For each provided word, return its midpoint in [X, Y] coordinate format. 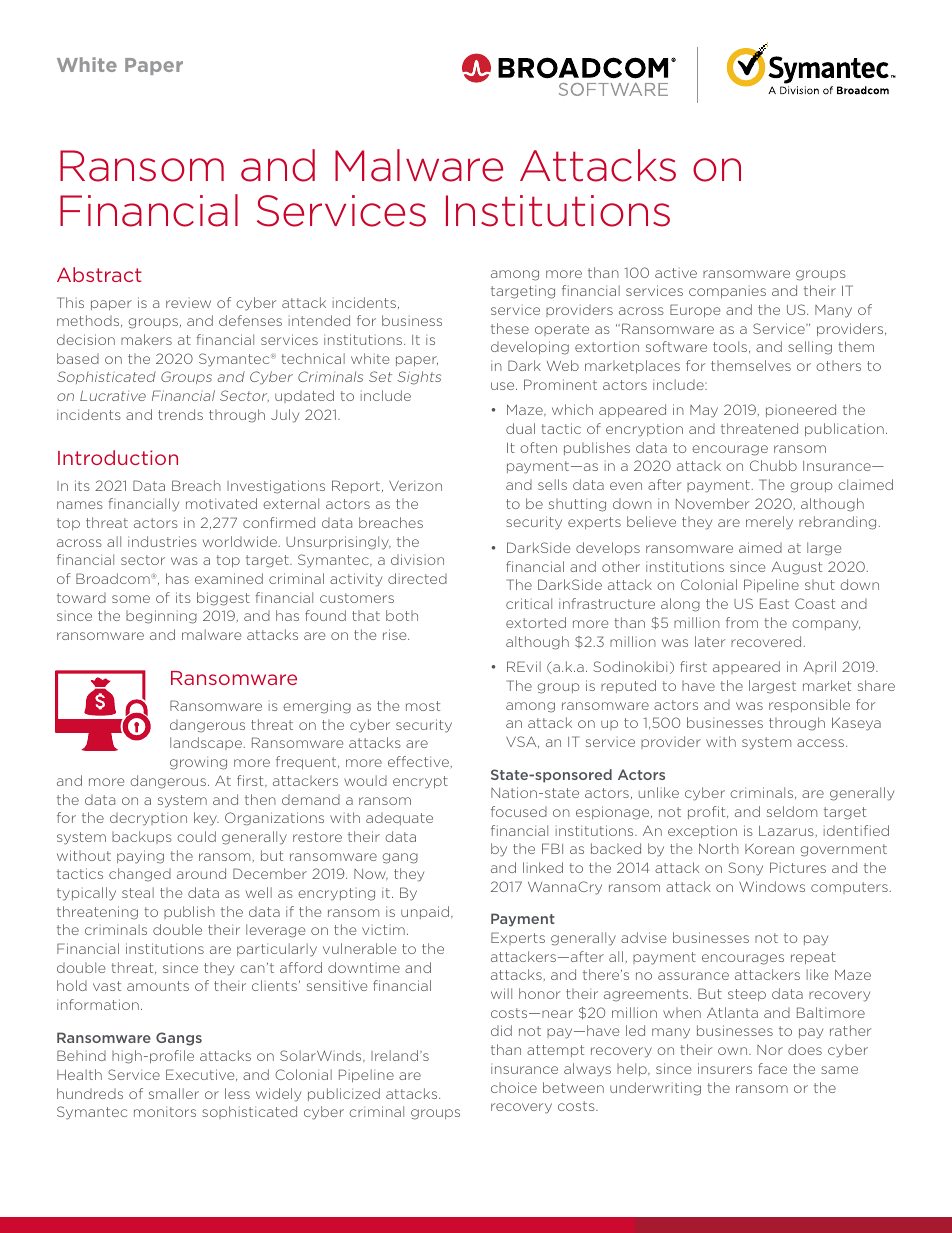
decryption [148, 819]
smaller [174, 1093]
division [417, 559]
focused [519, 811]
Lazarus [786, 831]
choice [514, 1087]
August [796, 568]
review [188, 304]
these [510, 328]
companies [727, 293]
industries [162, 541]
